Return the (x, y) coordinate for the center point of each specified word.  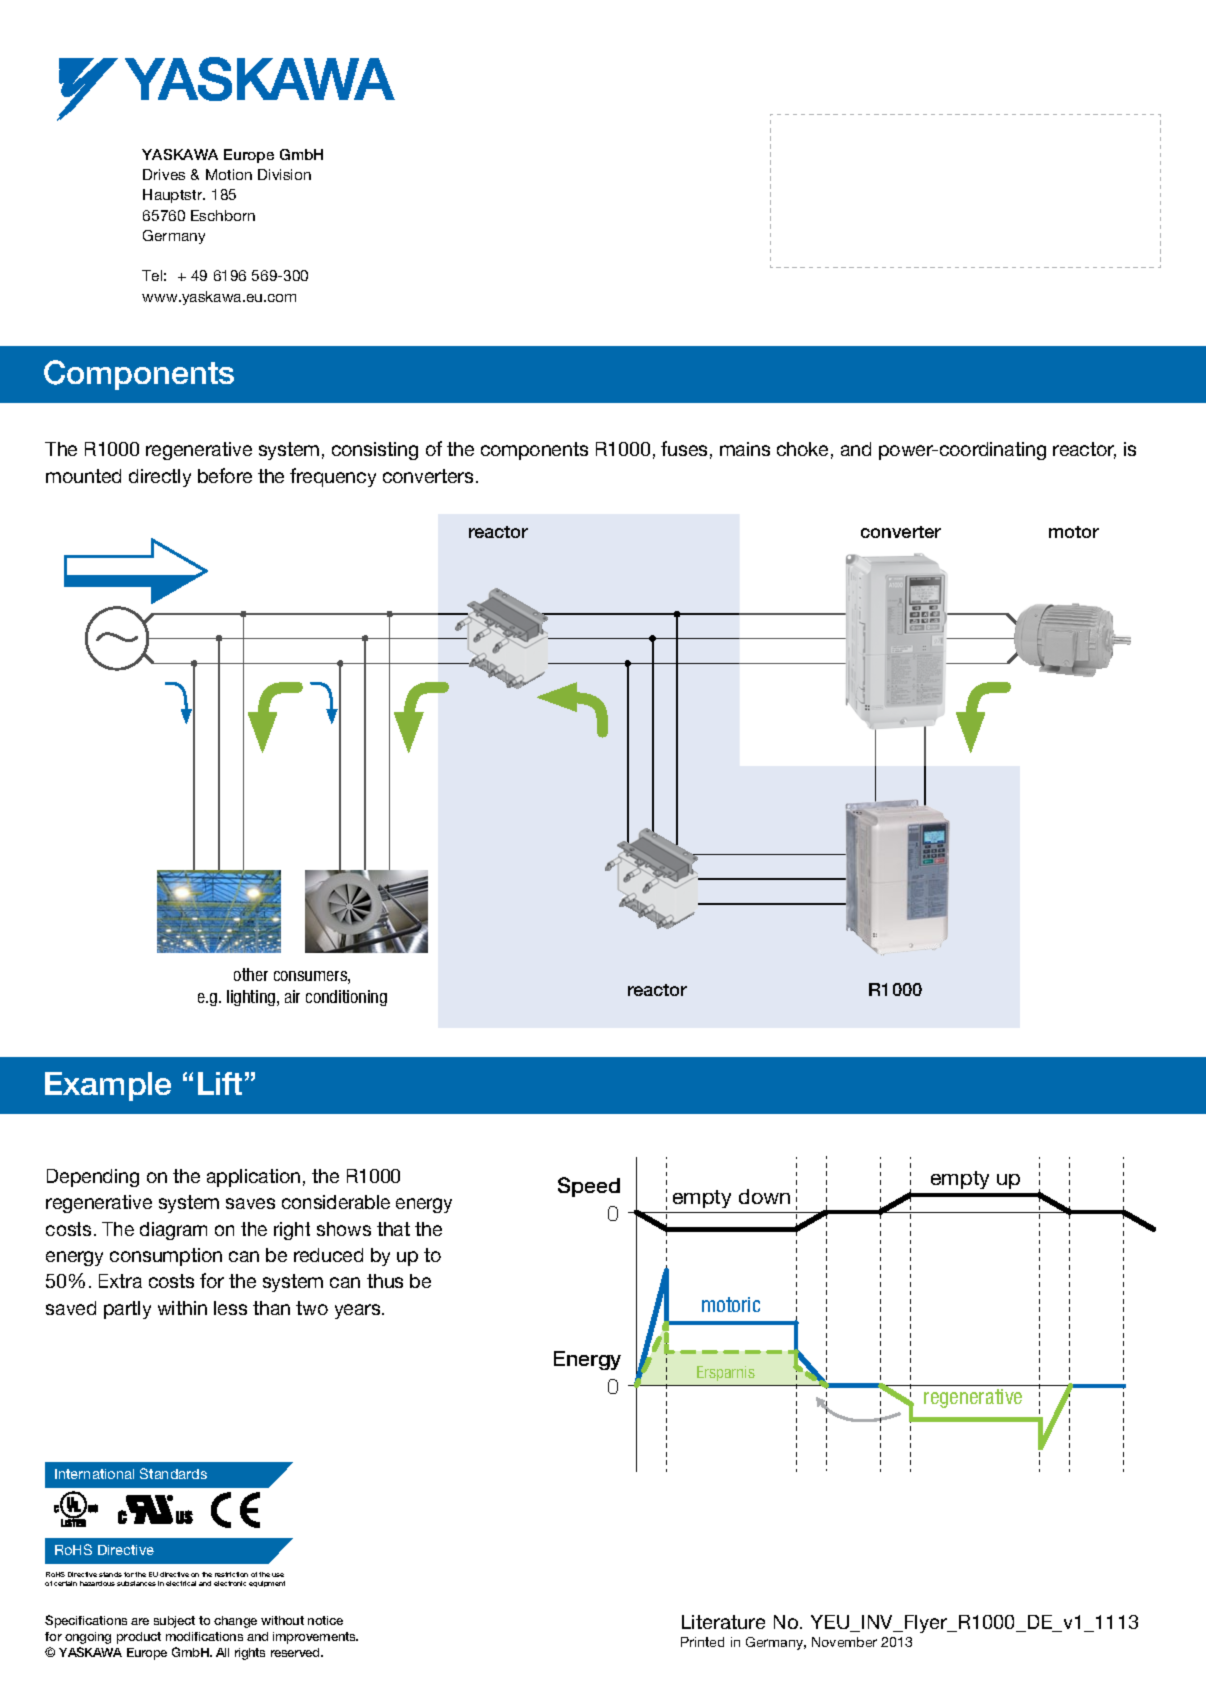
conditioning (346, 998)
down (764, 1196)
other (251, 974)
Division (284, 174)
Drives (164, 174)
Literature (723, 1622)
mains (745, 449)
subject (174, 1622)
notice (325, 1620)
